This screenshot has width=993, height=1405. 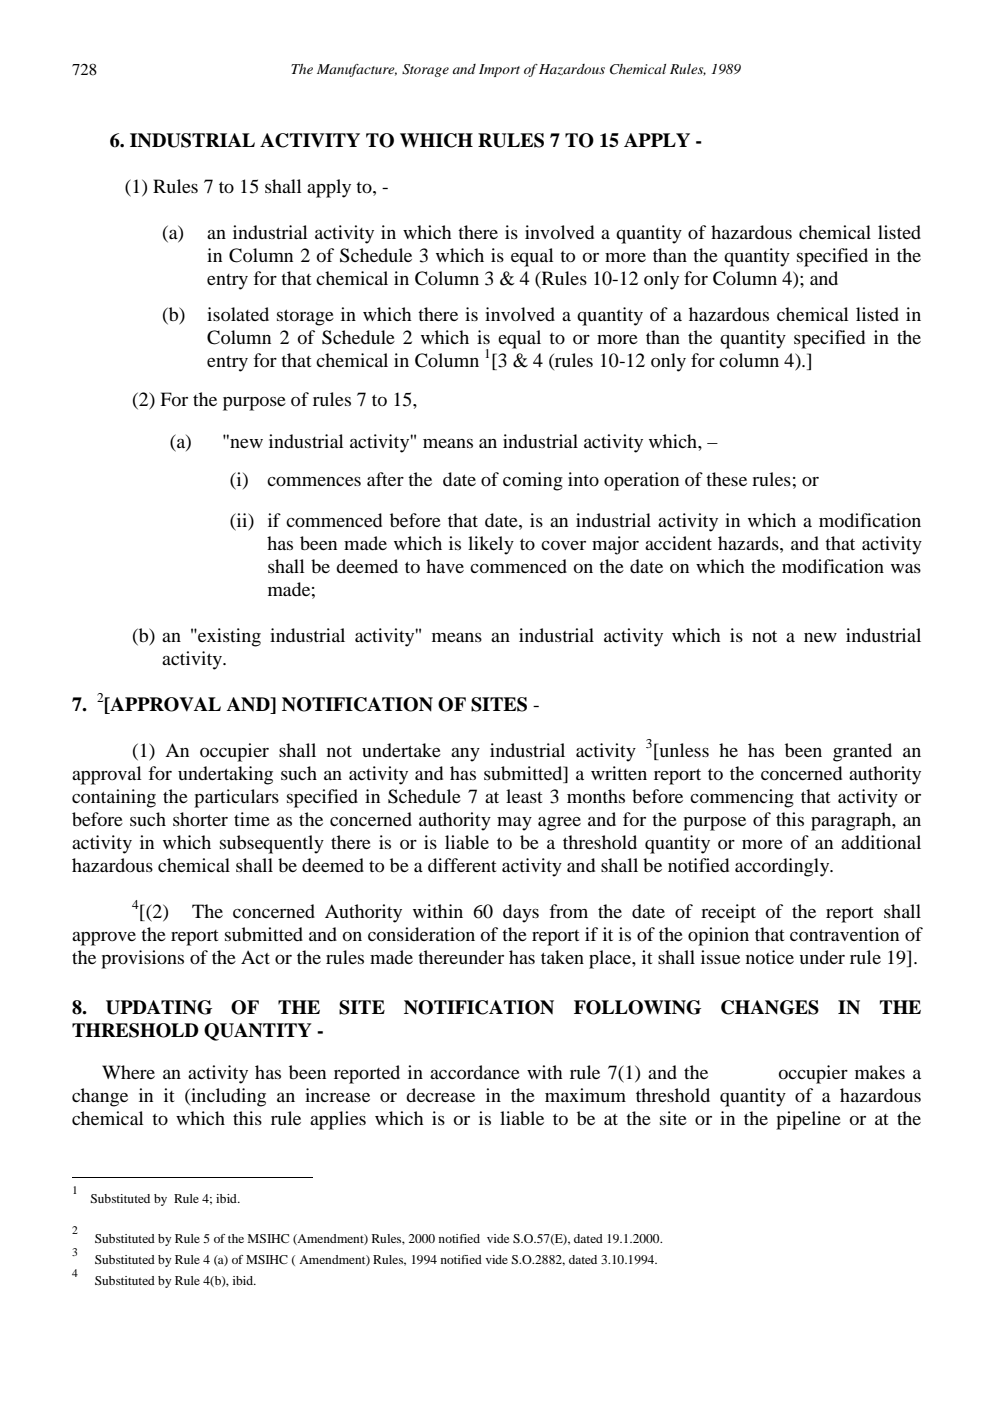 What do you see at coordinates (533, 481) in the screenshot?
I see `coming` at bounding box center [533, 481].
